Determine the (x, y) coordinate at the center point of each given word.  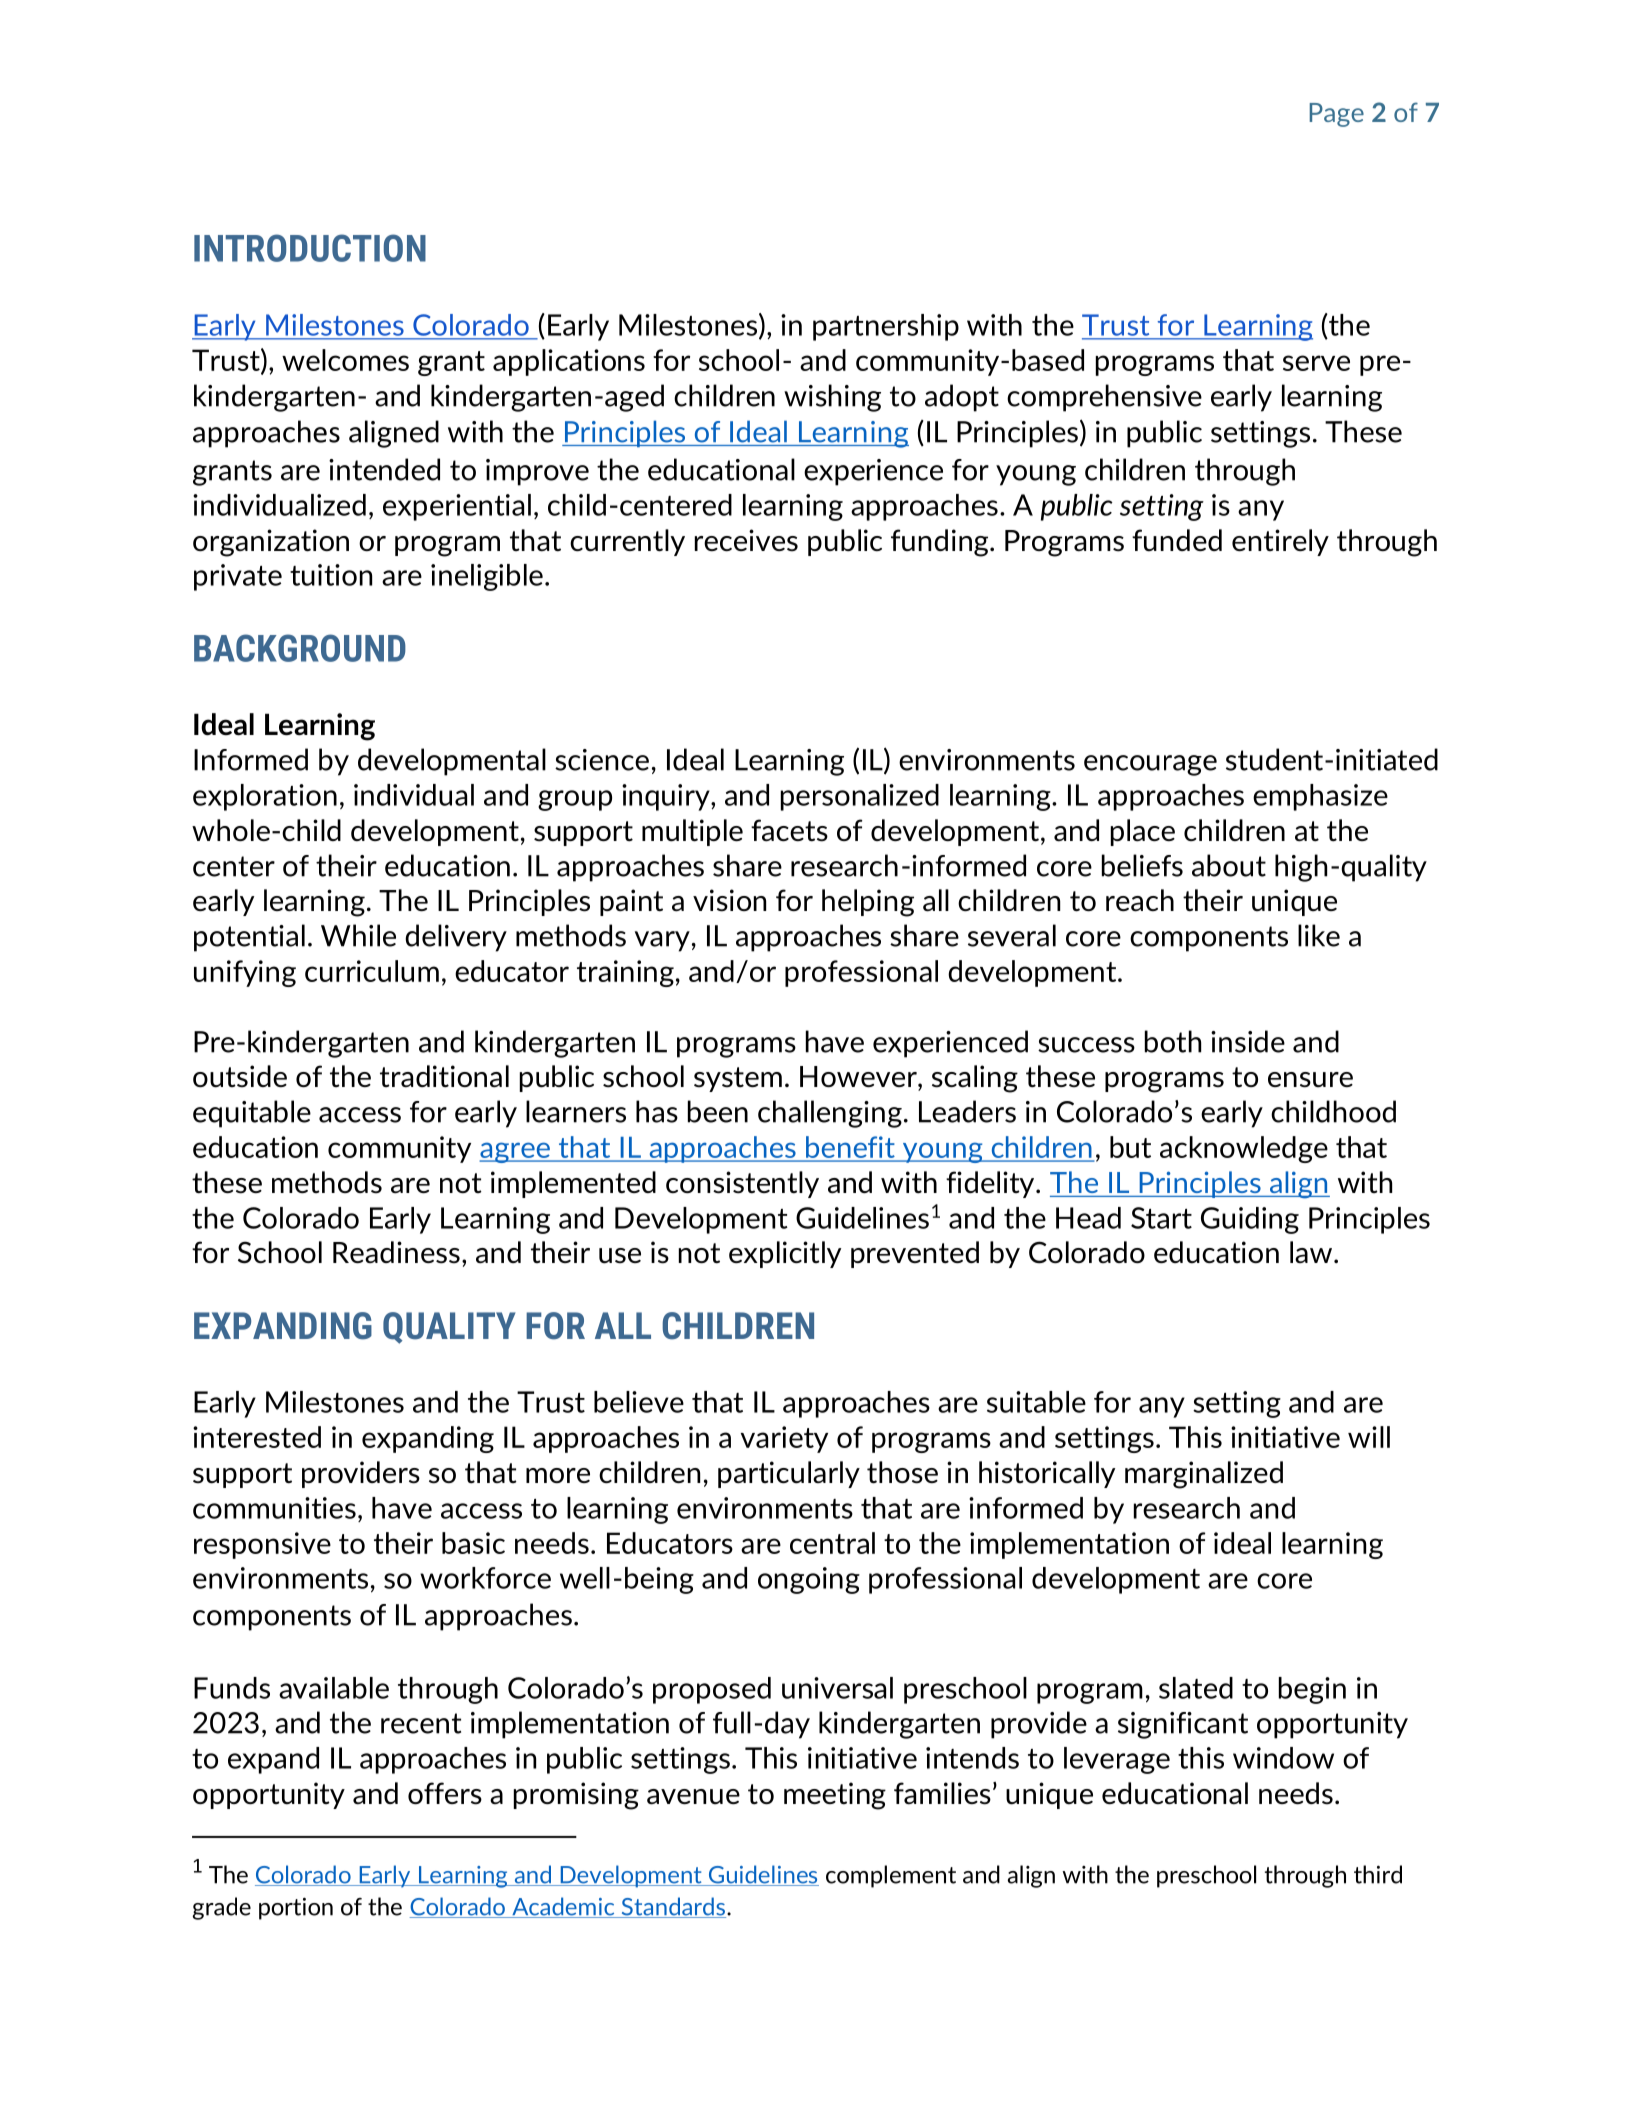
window (1283, 1758)
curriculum (372, 971)
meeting (835, 1796)
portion (296, 1908)
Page (1337, 115)
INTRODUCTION (310, 248)
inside (1248, 1041)
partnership (886, 327)
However (859, 1076)
